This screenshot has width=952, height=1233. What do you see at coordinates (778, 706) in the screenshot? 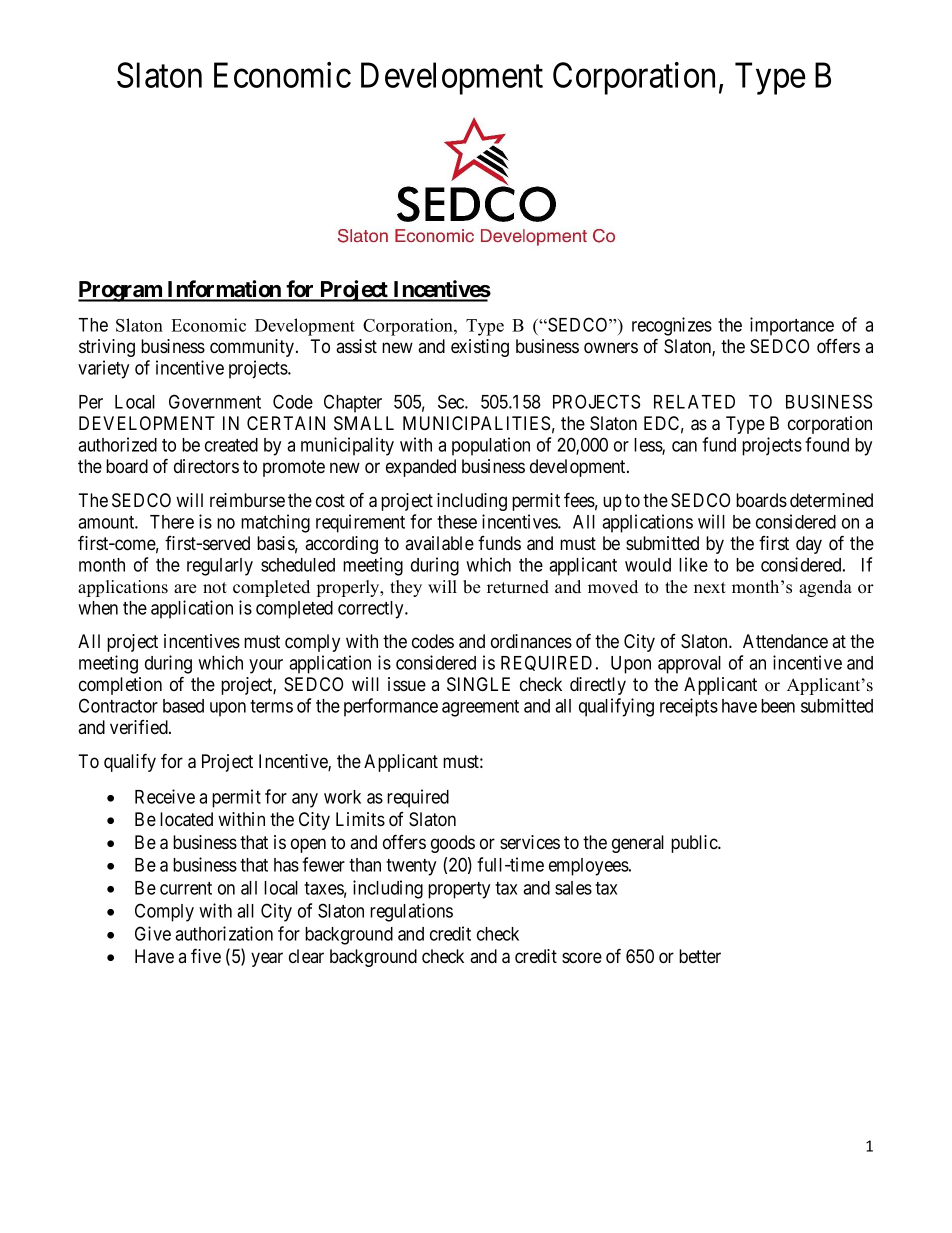
I see `been` at bounding box center [778, 706].
